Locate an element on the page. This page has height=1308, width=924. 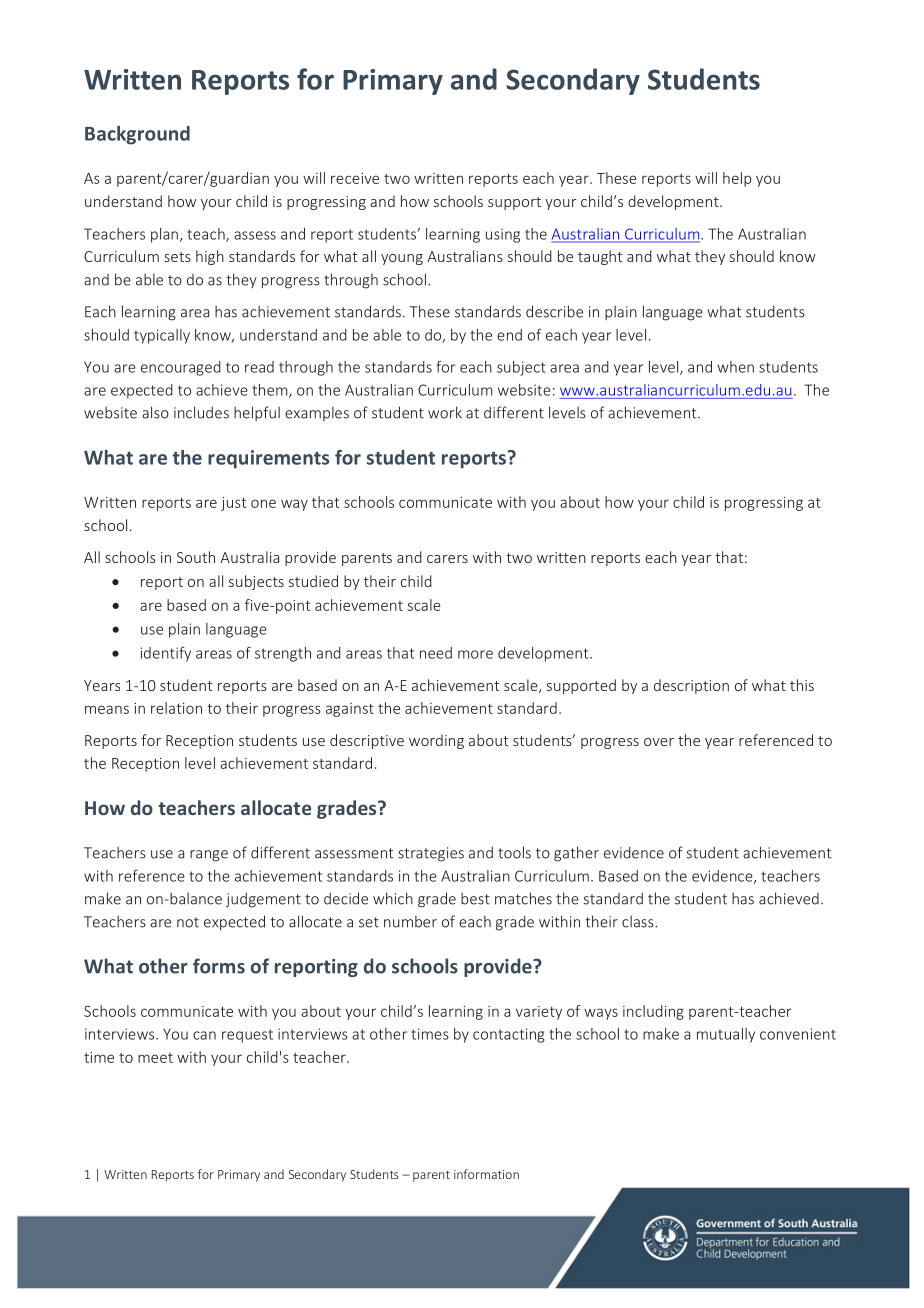
meet is located at coordinates (155, 1058).
